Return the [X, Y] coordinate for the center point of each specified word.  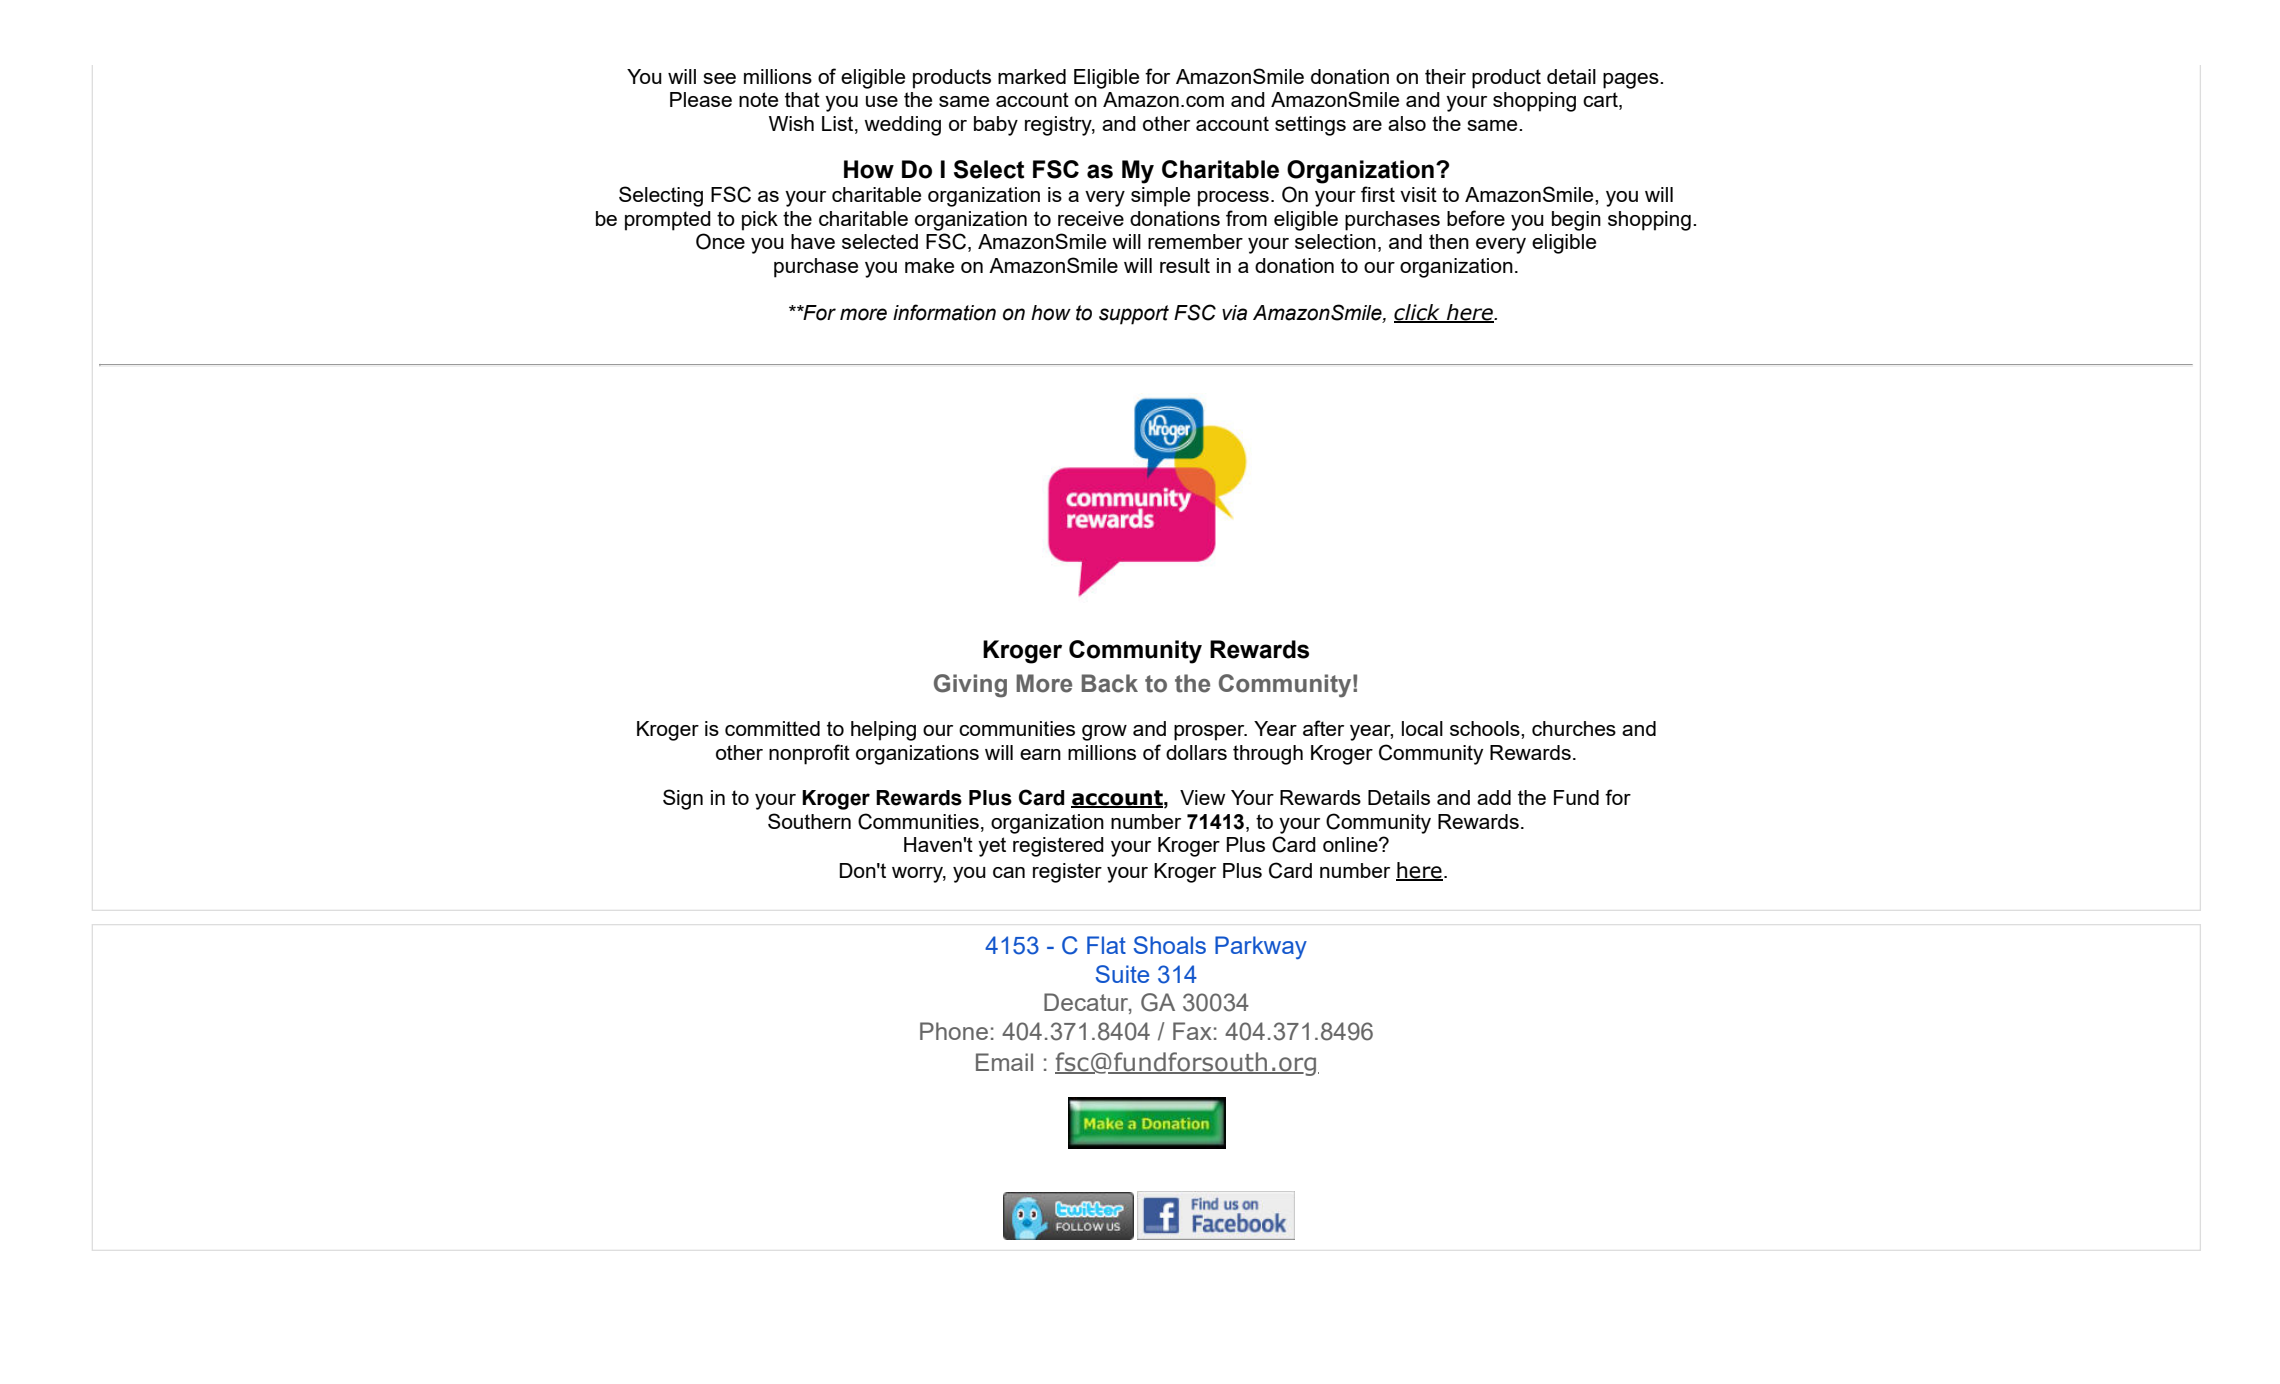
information [944, 312]
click [1418, 313]
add [1494, 797]
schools [1486, 728]
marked [1032, 76]
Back [1110, 683]
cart [1601, 101]
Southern [809, 821]
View [1202, 797]
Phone [954, 1031]
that [802, 99]
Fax [1192, 1031]
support [1134, 315]
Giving [970, 686]
